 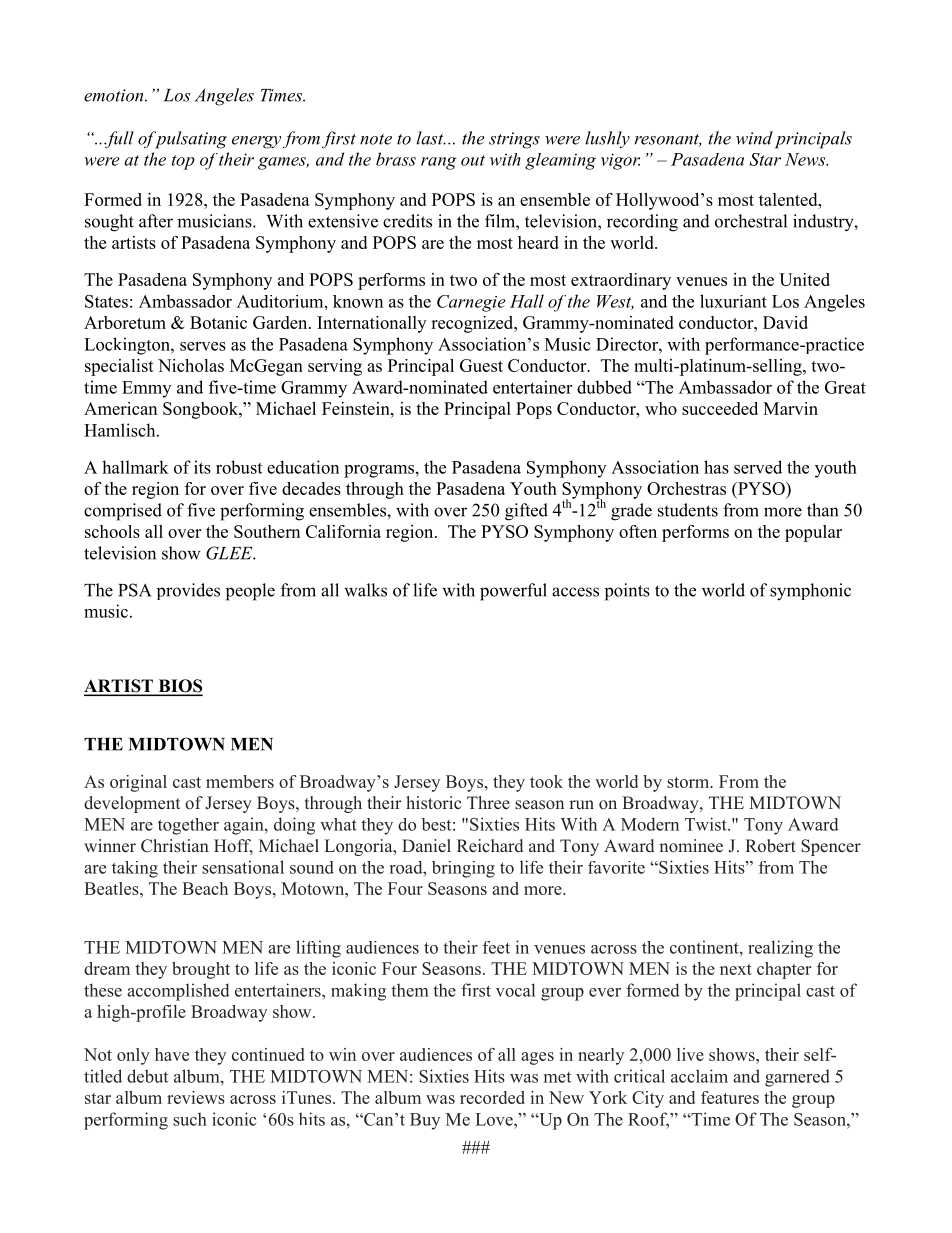 What do you see at coordinates (513, 592) in the image?
I see `powerful` at bounding box center [513, 592].
